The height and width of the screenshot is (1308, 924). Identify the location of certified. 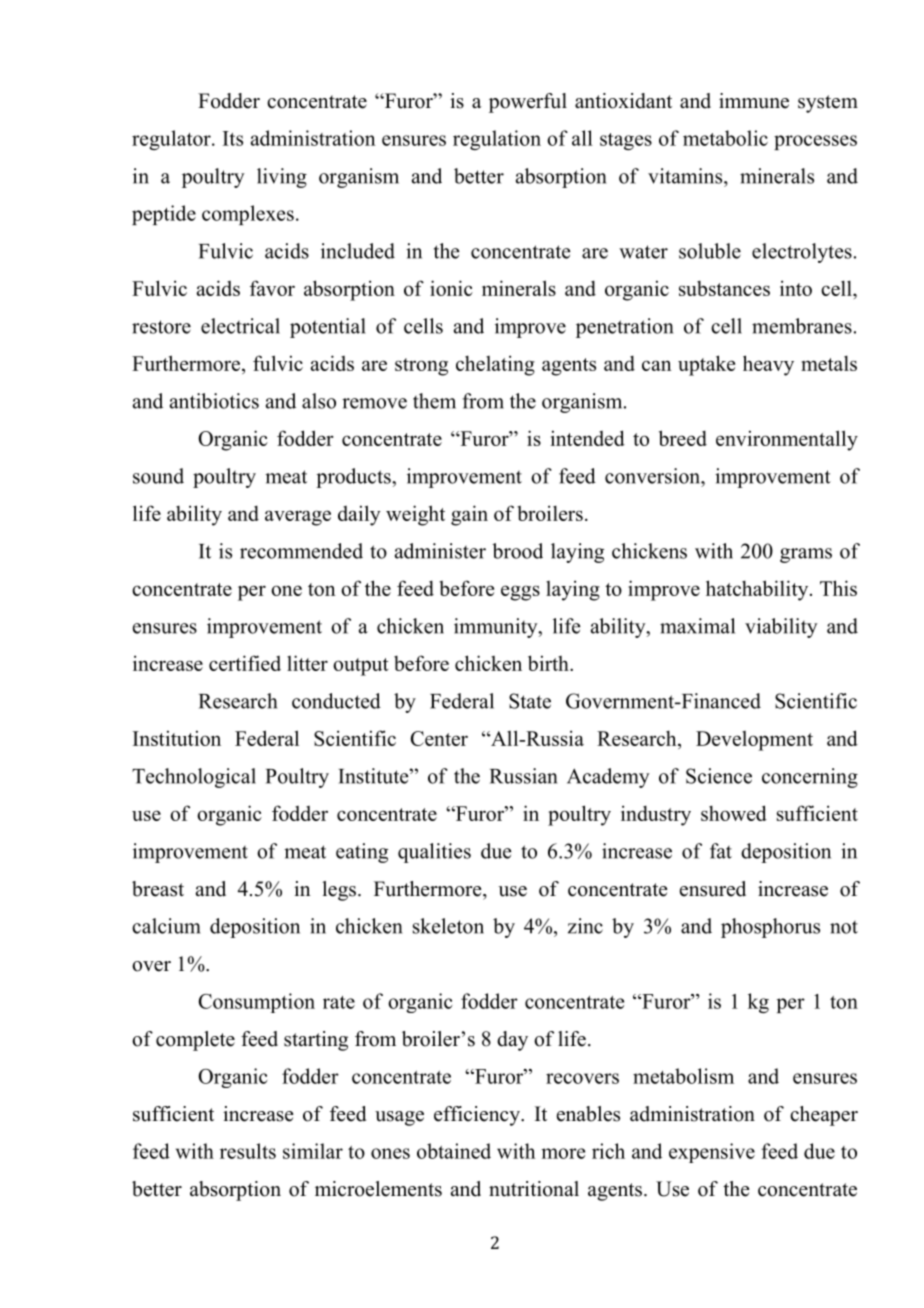
(245, 663).
